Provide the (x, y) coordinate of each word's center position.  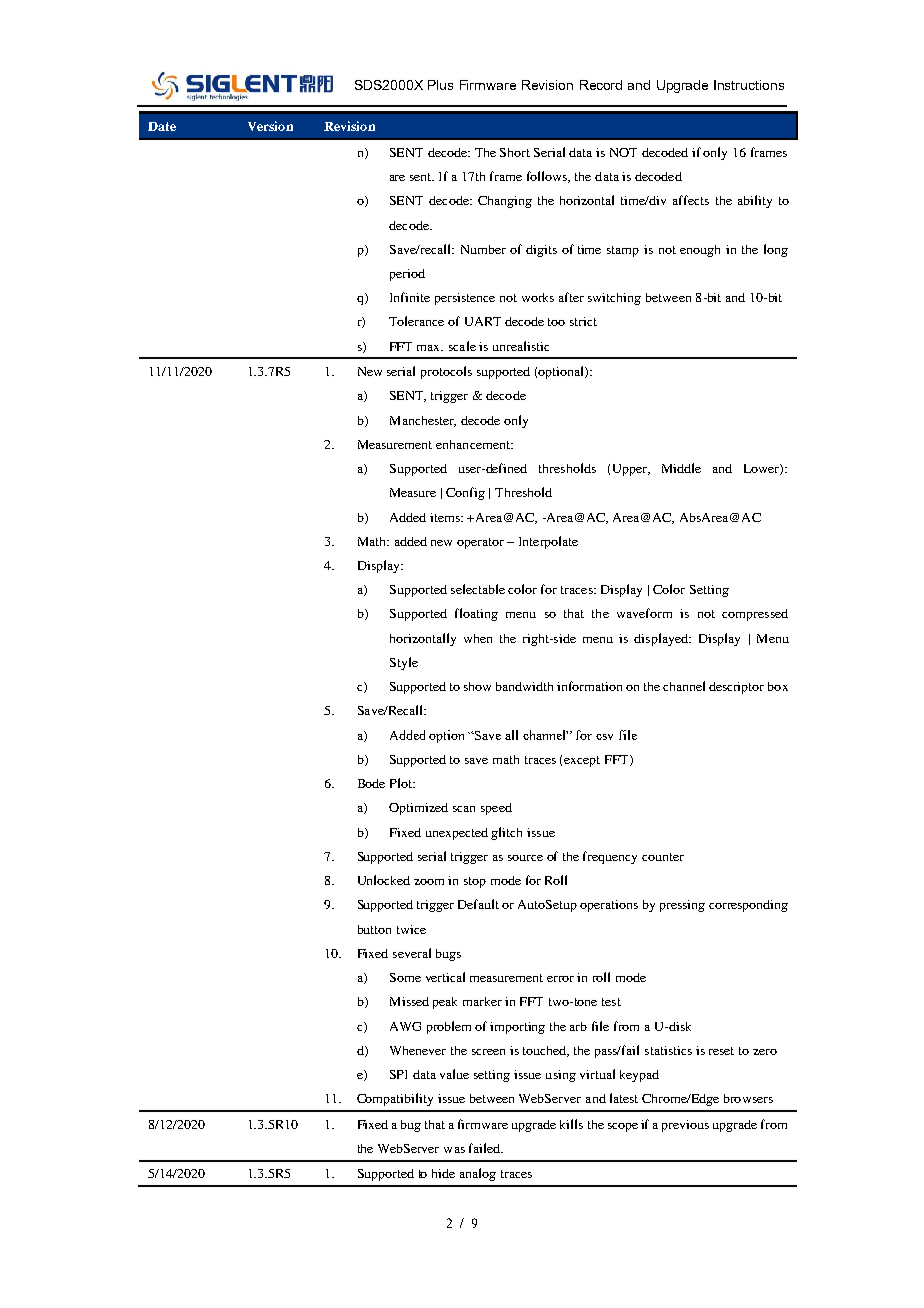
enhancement (474, 444)
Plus (440, 85)
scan (464, 809)
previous (685, 1126)
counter (663, 857)
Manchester (423, 421)
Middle (681, 468)
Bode (371, 783)
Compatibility (395, 1099)
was (454, 1150)
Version (270, 126)
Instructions (749, 85)
